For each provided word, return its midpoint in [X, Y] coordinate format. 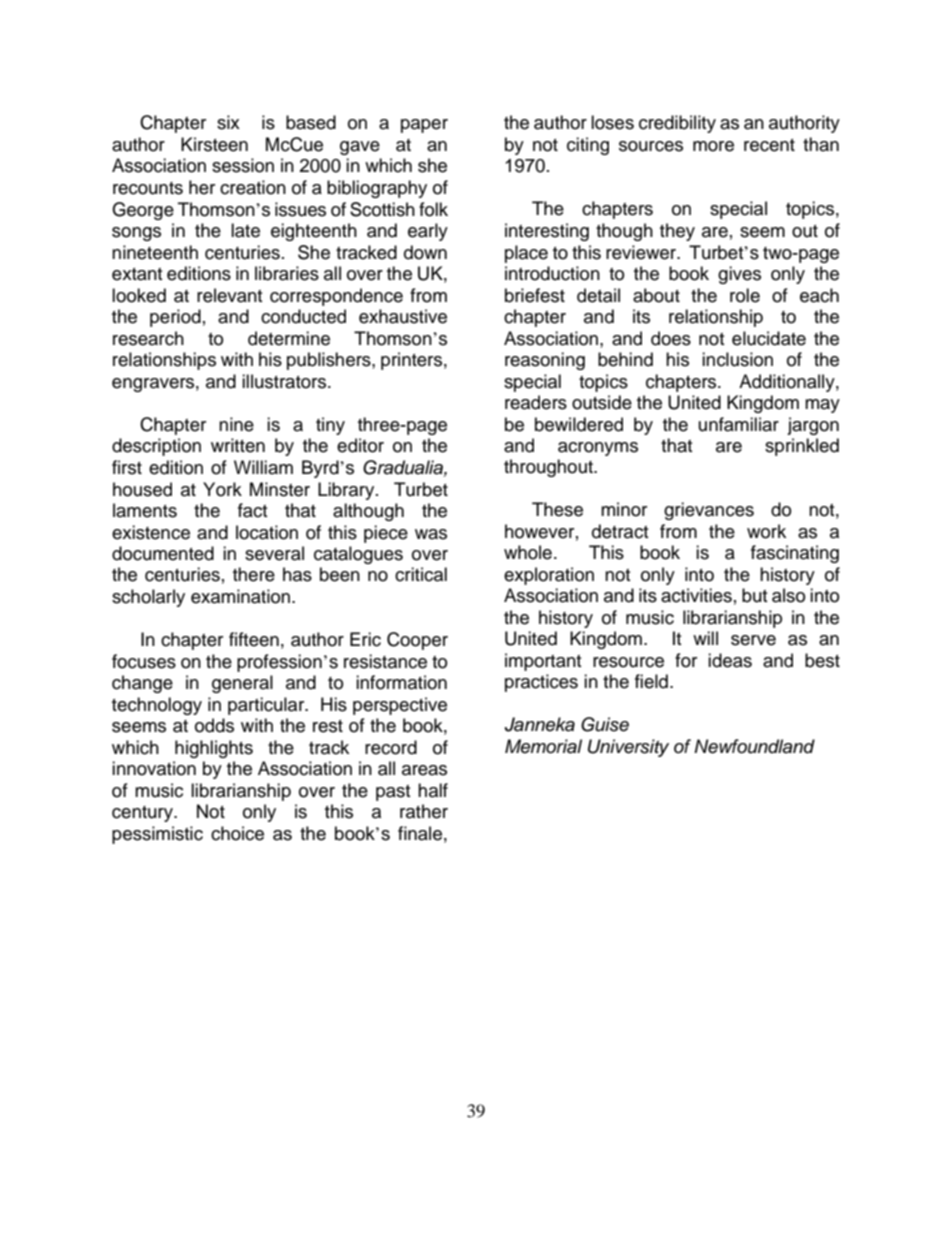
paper [424, 126]
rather [424, 811]
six [228, 122]
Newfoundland [754, 746]
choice [237, 833]
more [713, 146]
